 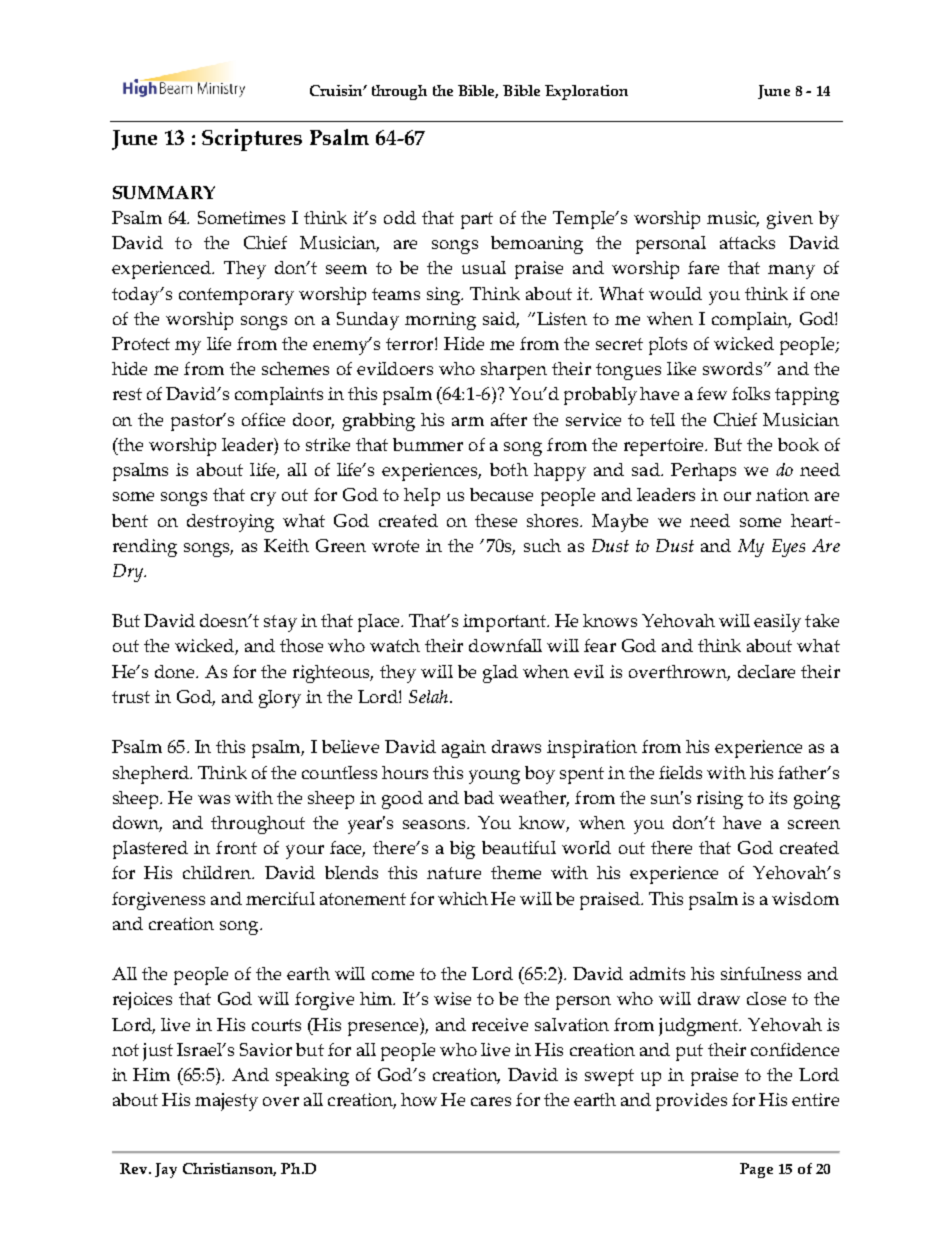 What do you see at coordinates (756, 1170) in the image?
I see `Page` at bounding box center [756, 1170].
